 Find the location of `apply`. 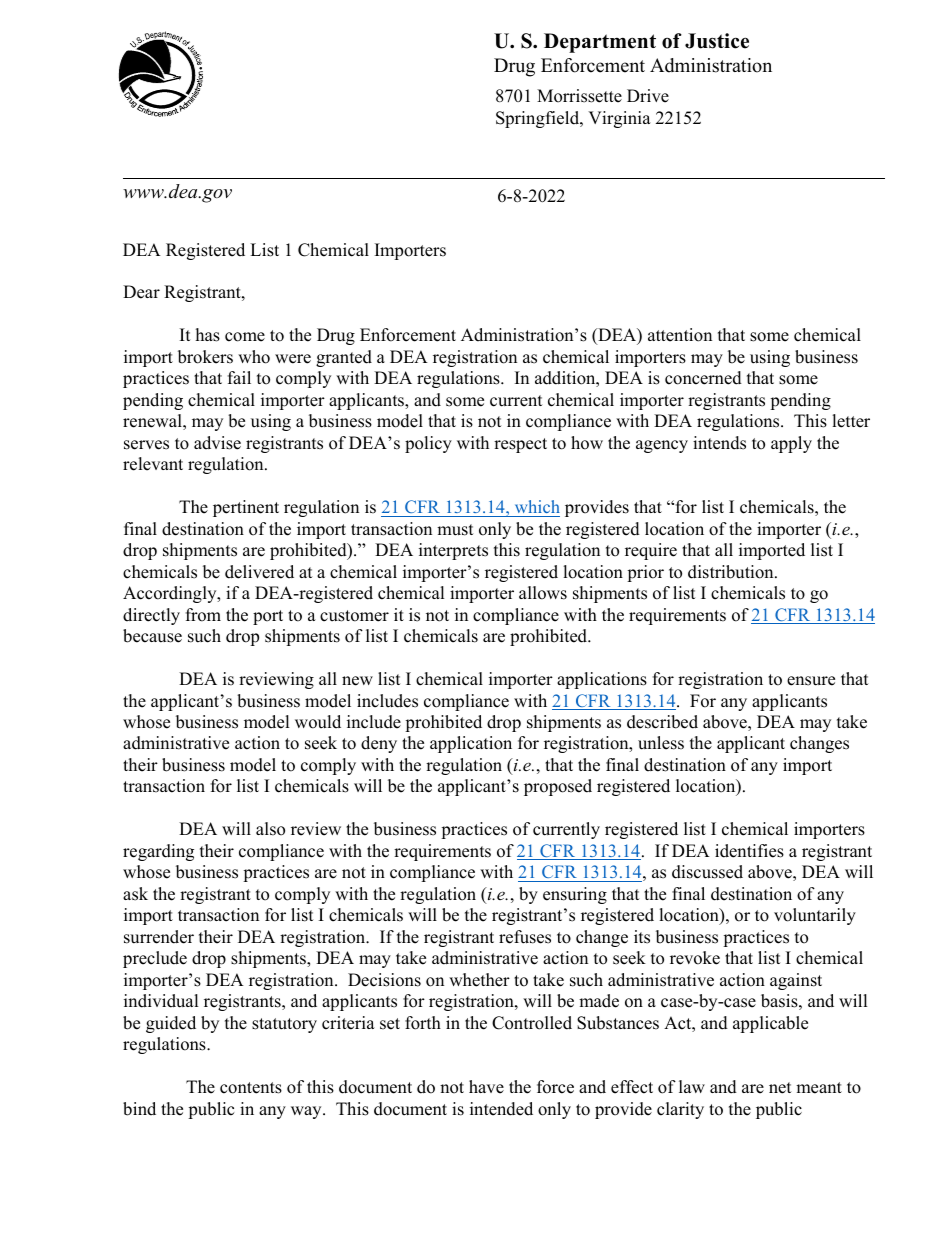

apply is located at coordinates (791, 444).
